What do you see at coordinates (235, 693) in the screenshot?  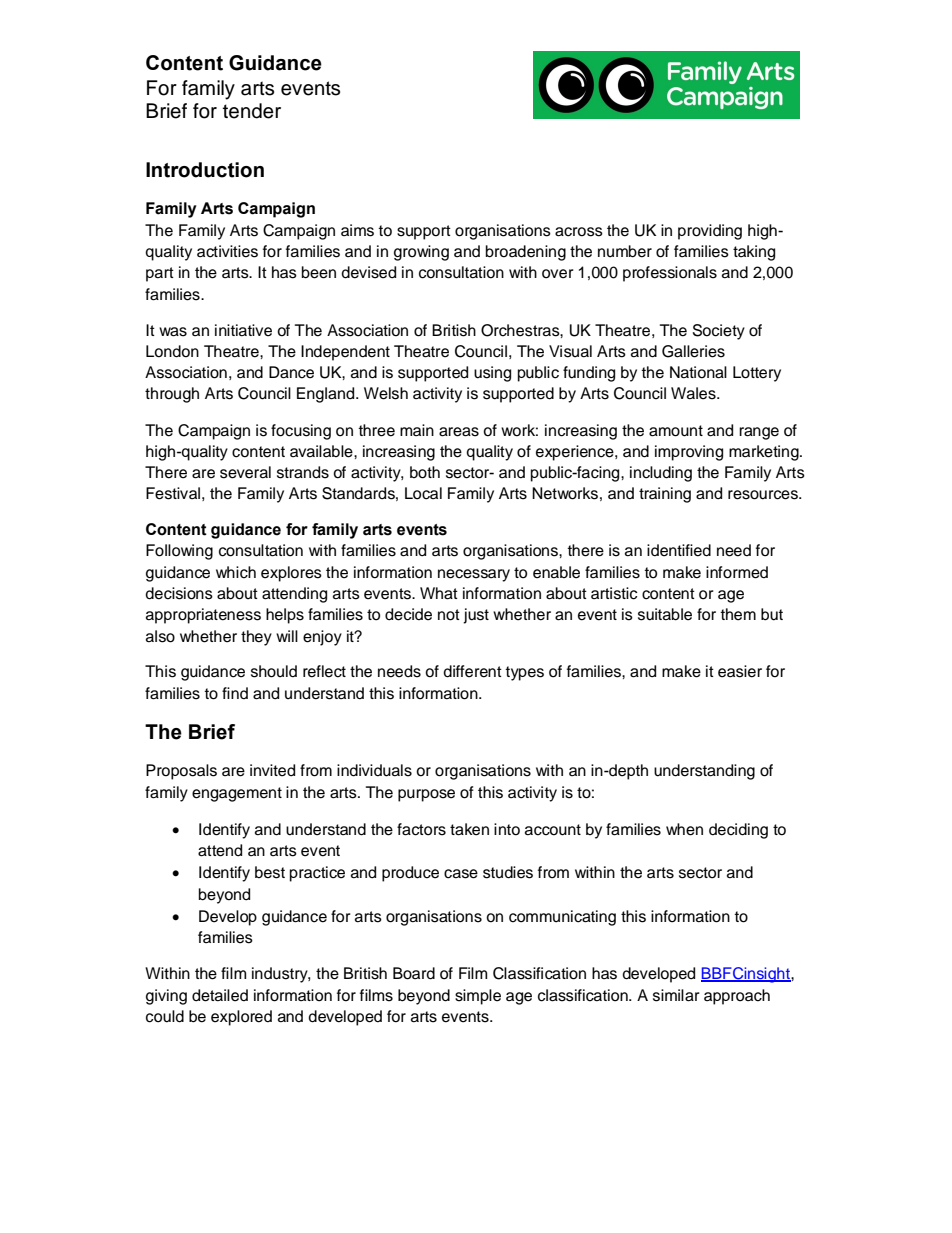 I see `find` at bounding box center [235, 693].
